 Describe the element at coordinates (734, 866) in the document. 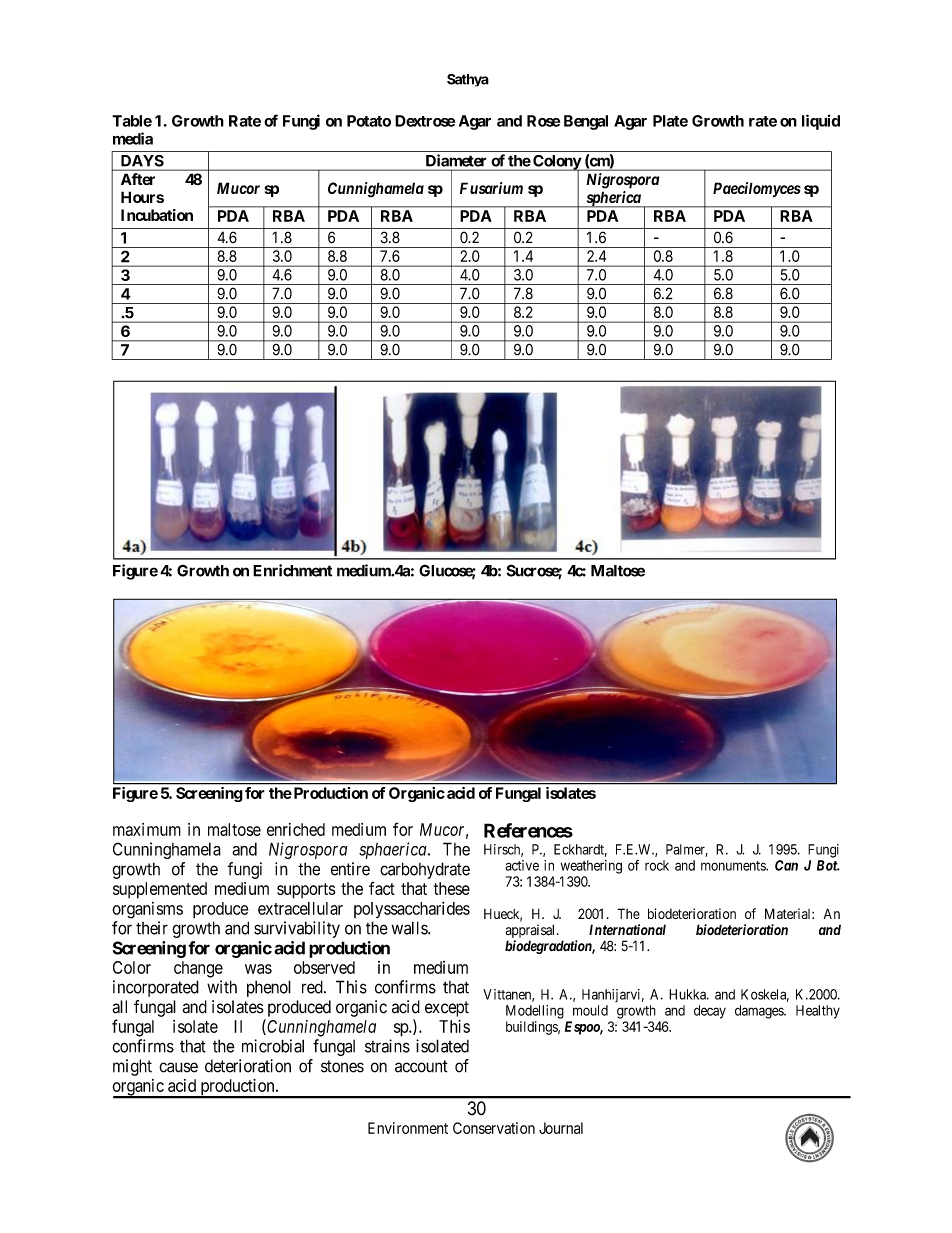

I see `monuments` at that location.
